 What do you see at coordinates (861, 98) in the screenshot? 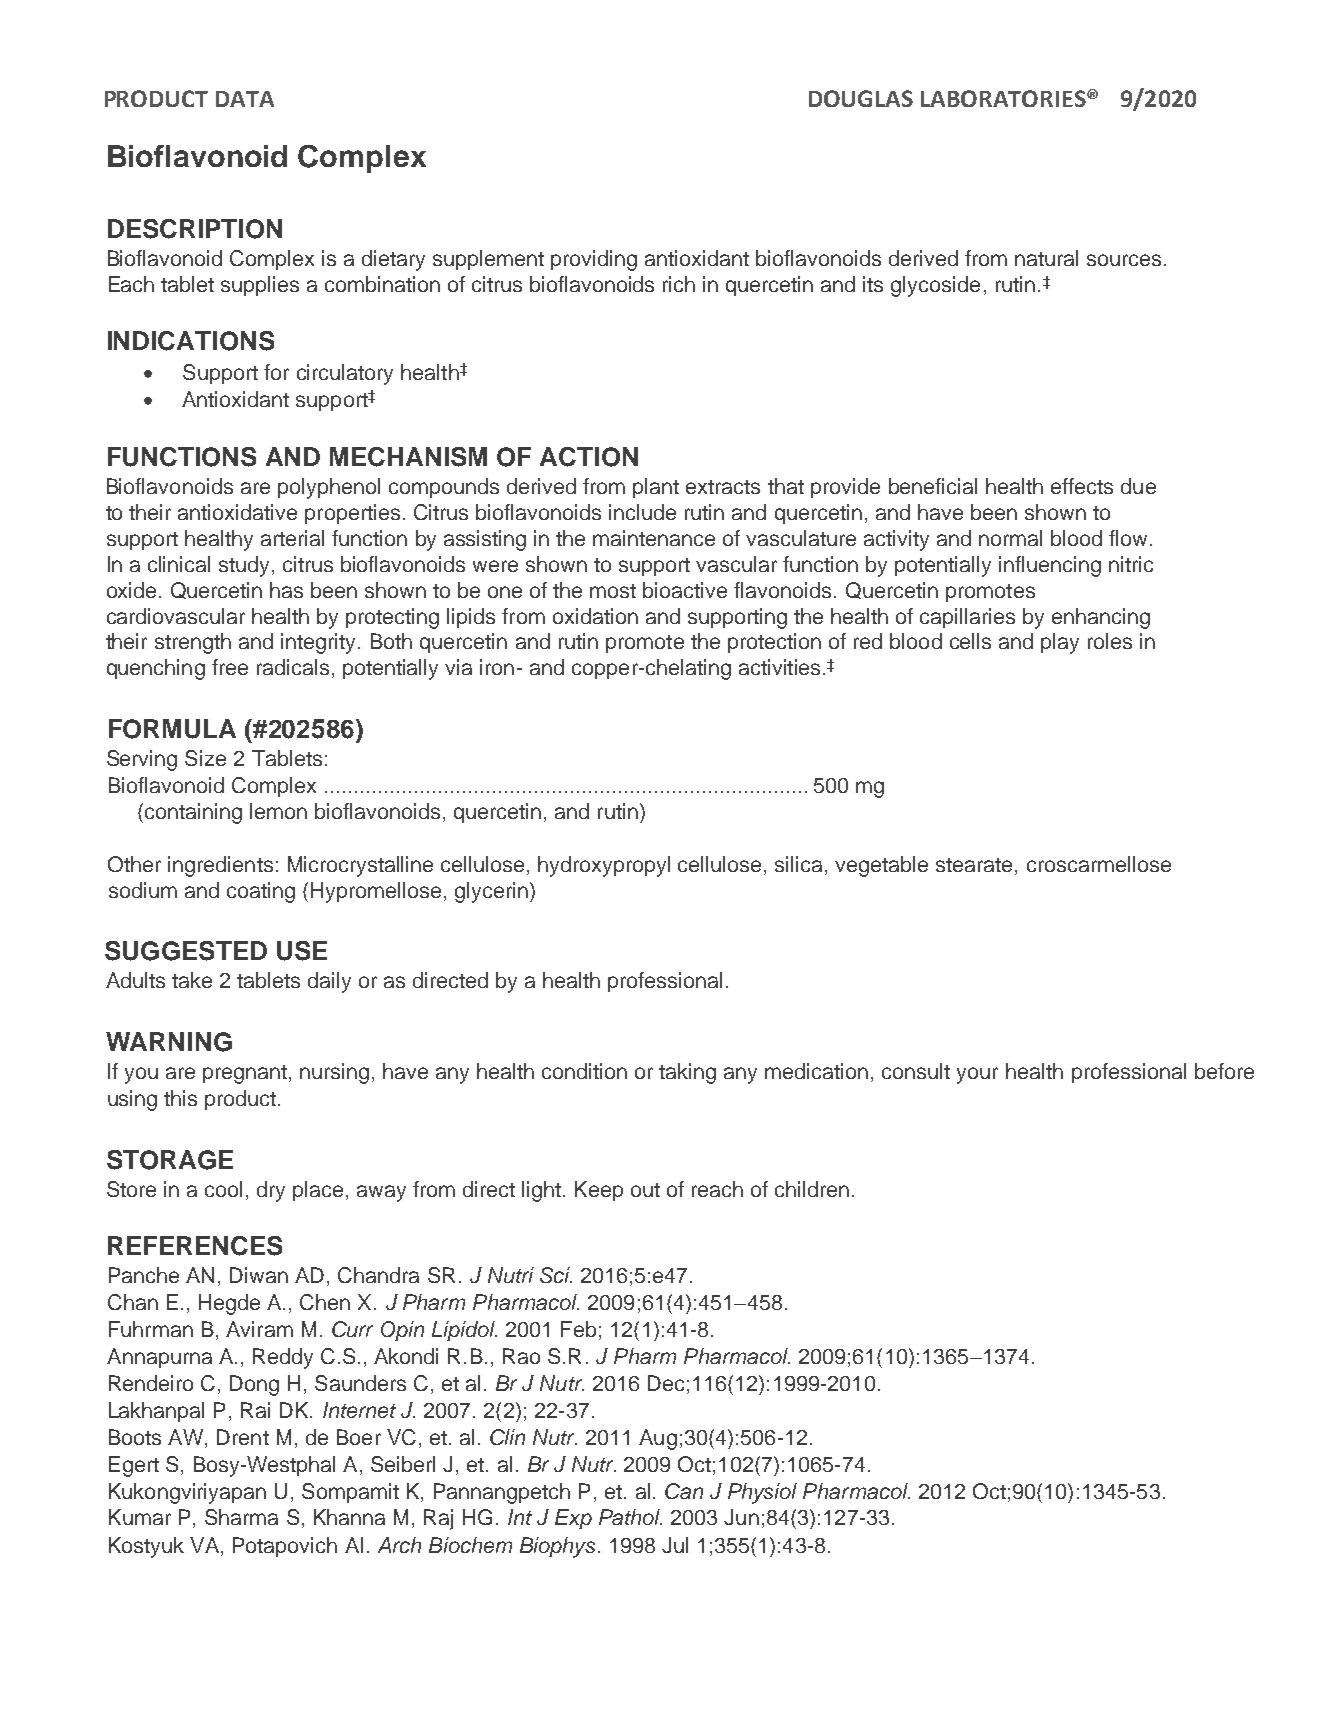
I see `DOUGLAS` at bounding box center [861, 98].
